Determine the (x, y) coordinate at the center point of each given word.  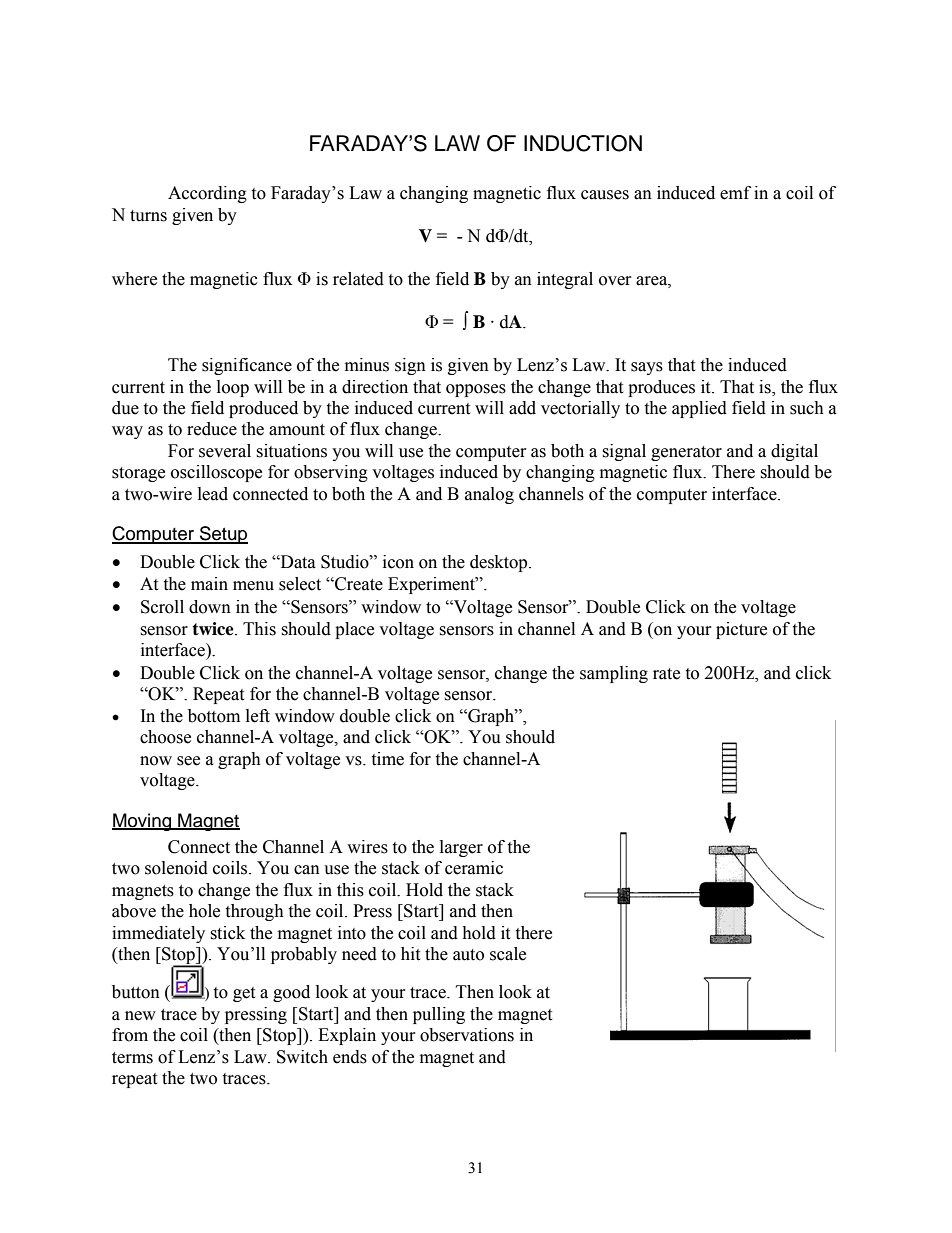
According (207, 194)
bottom (214, 716)
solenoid (176, 868)
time (387, 759)
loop (233, 388)
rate (666, 674)
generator (686, 453)
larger (461, 848)
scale (508, 954)
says (647, 368)
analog (489, 495)
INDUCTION (583, 143)
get (244, 994)
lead (213, 494)
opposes (476, 390)
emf (735, 193)
